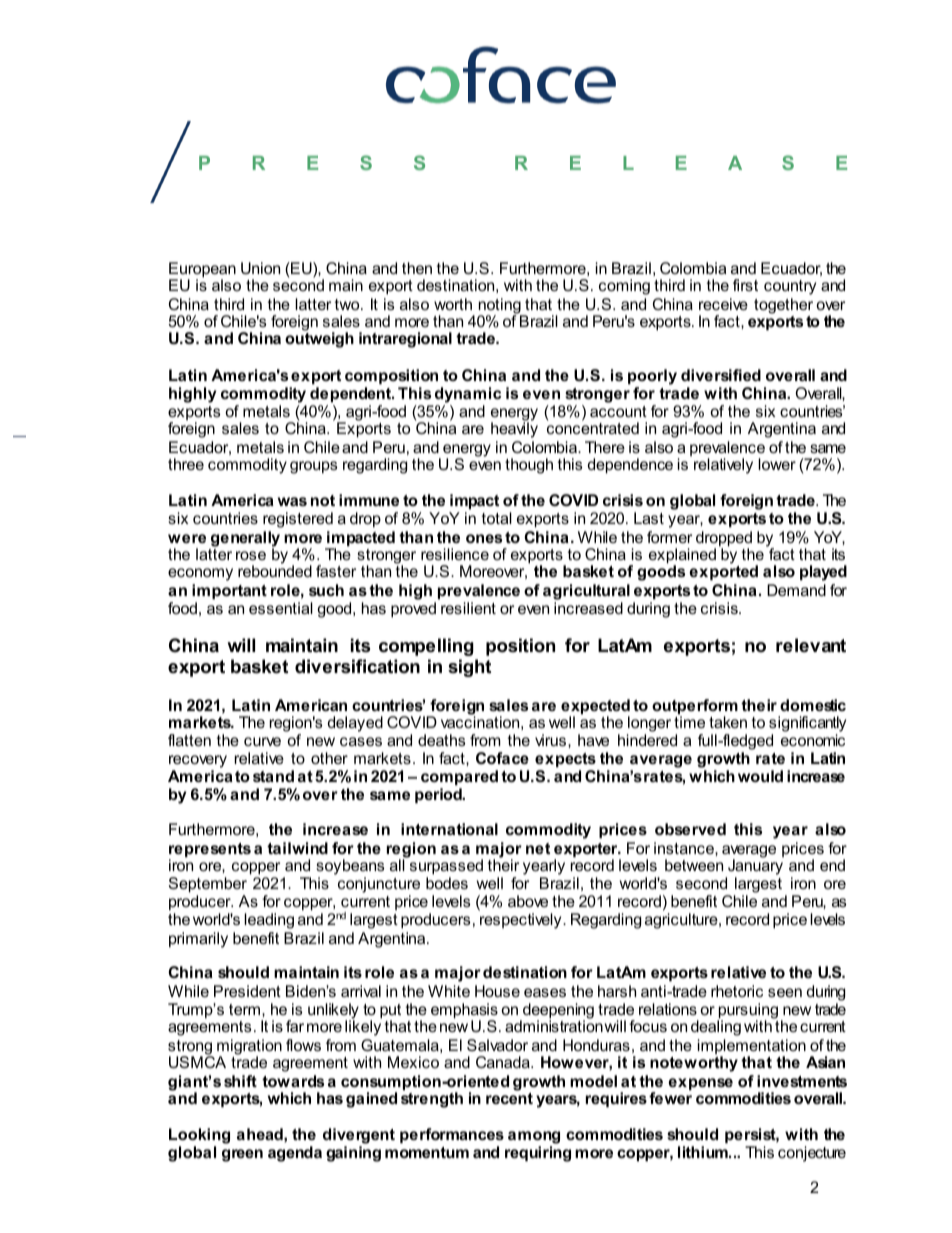 This screenshot has height=1233, width=952. I want to click on curve, so click(262, 741).
